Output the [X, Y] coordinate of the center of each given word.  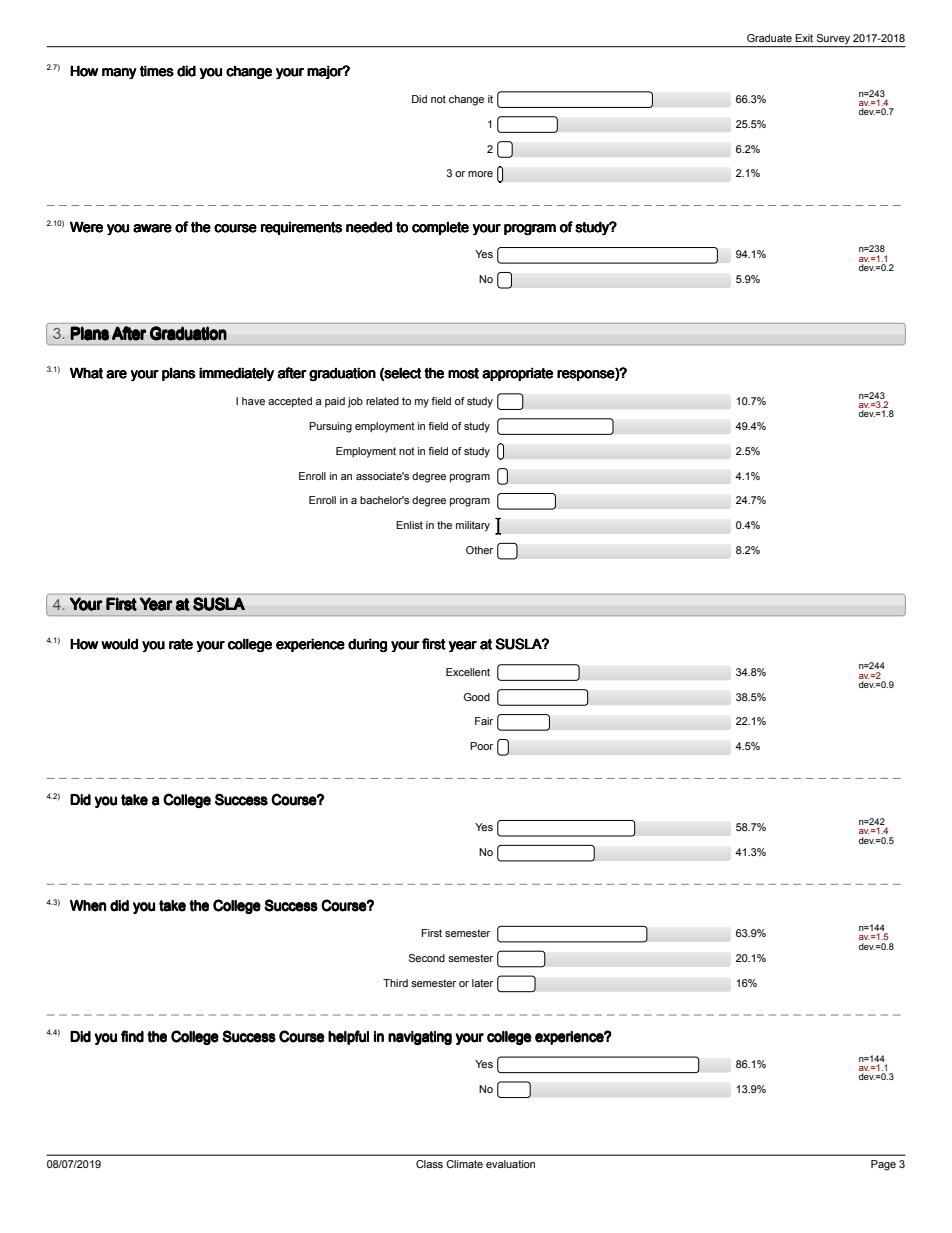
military [473, 526]
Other [479, 550]
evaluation [510, 1164]
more [480, 174]
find [132, 1036]
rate [181, 644]
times [157, 71]
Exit [804, 38]
